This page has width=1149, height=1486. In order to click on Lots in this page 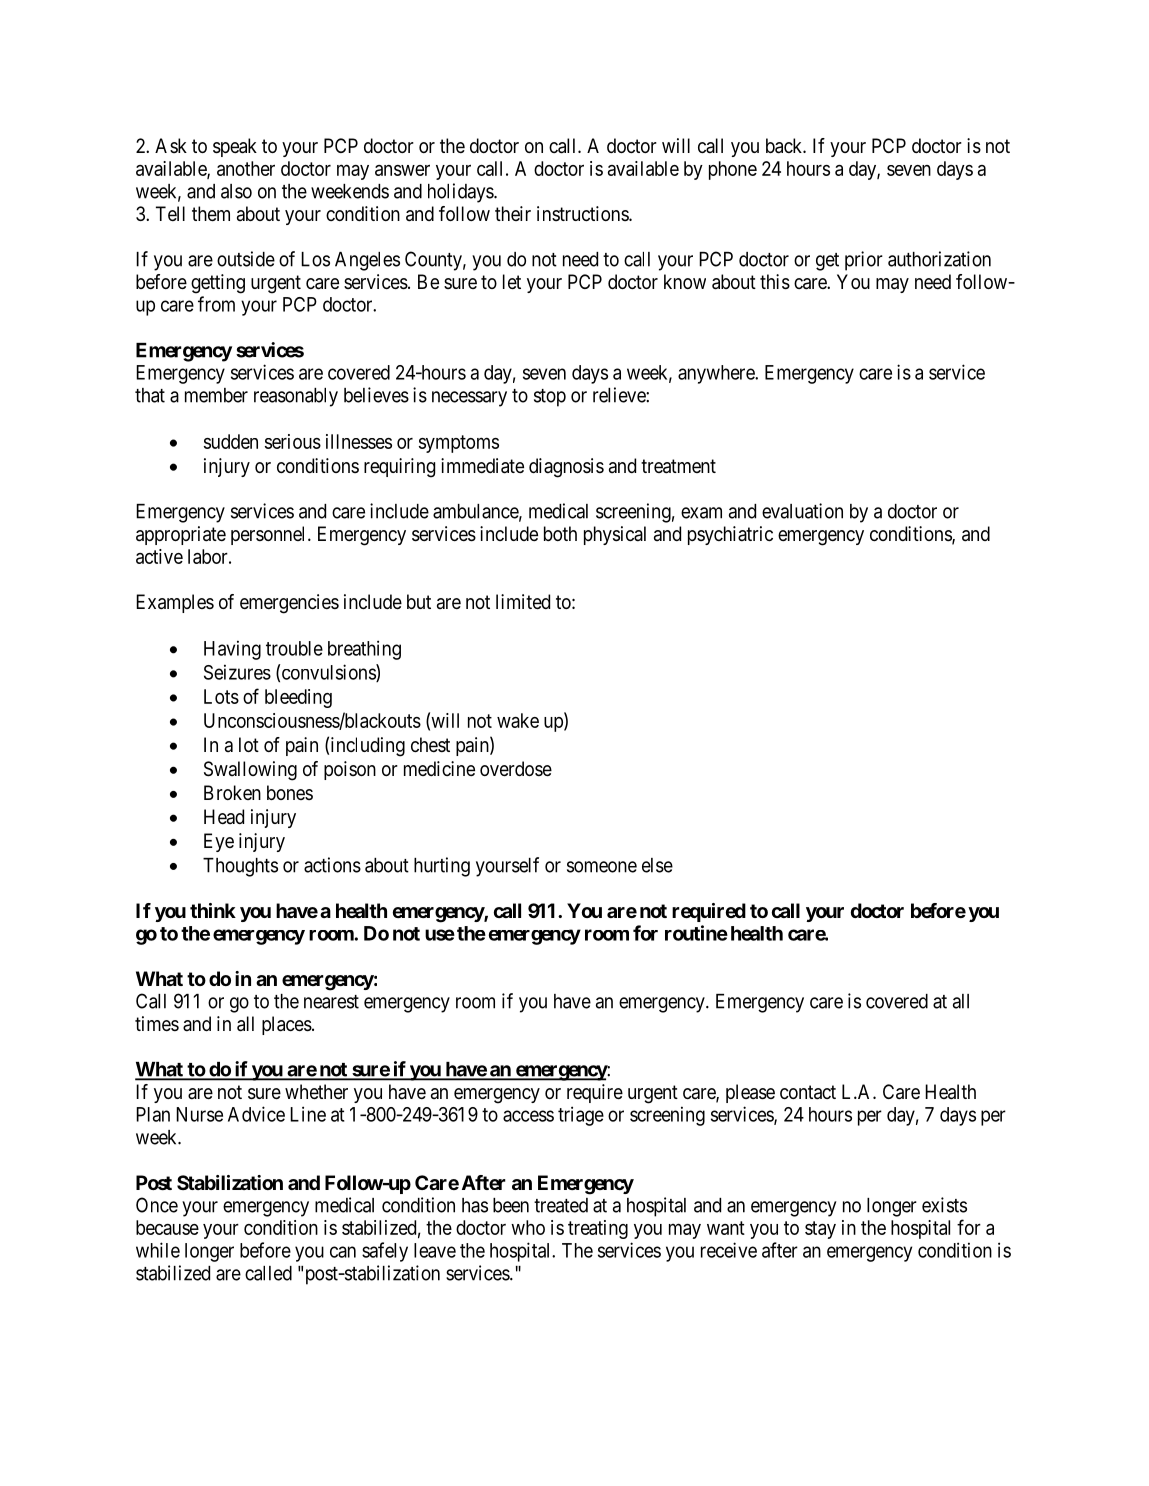, I will do `click(221, 696)`.
